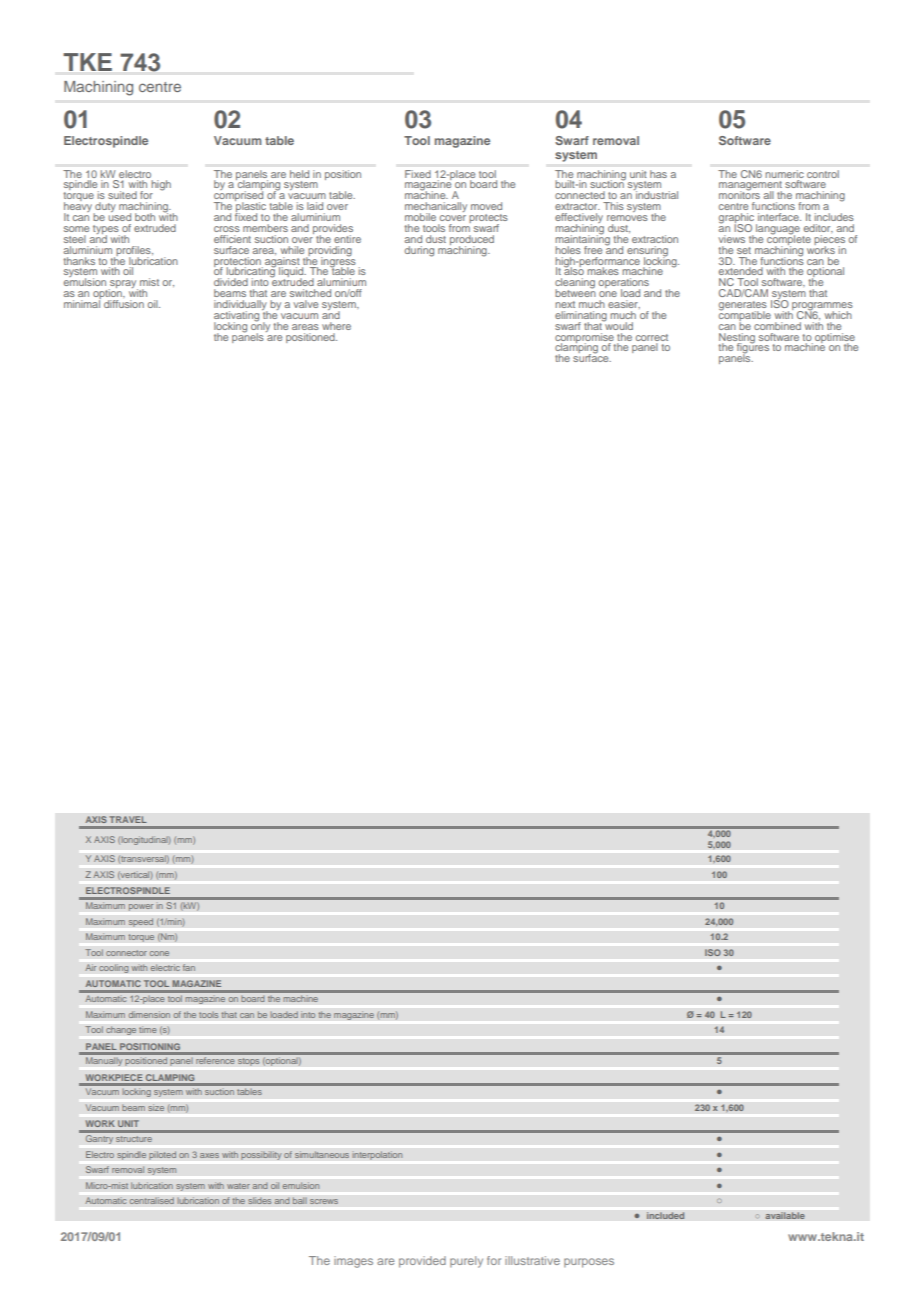 This document has height=1308, width=924. What do you see at coordinates (466, 1262) in the document?
I see `purely` at bounding box center [466, 1262].
